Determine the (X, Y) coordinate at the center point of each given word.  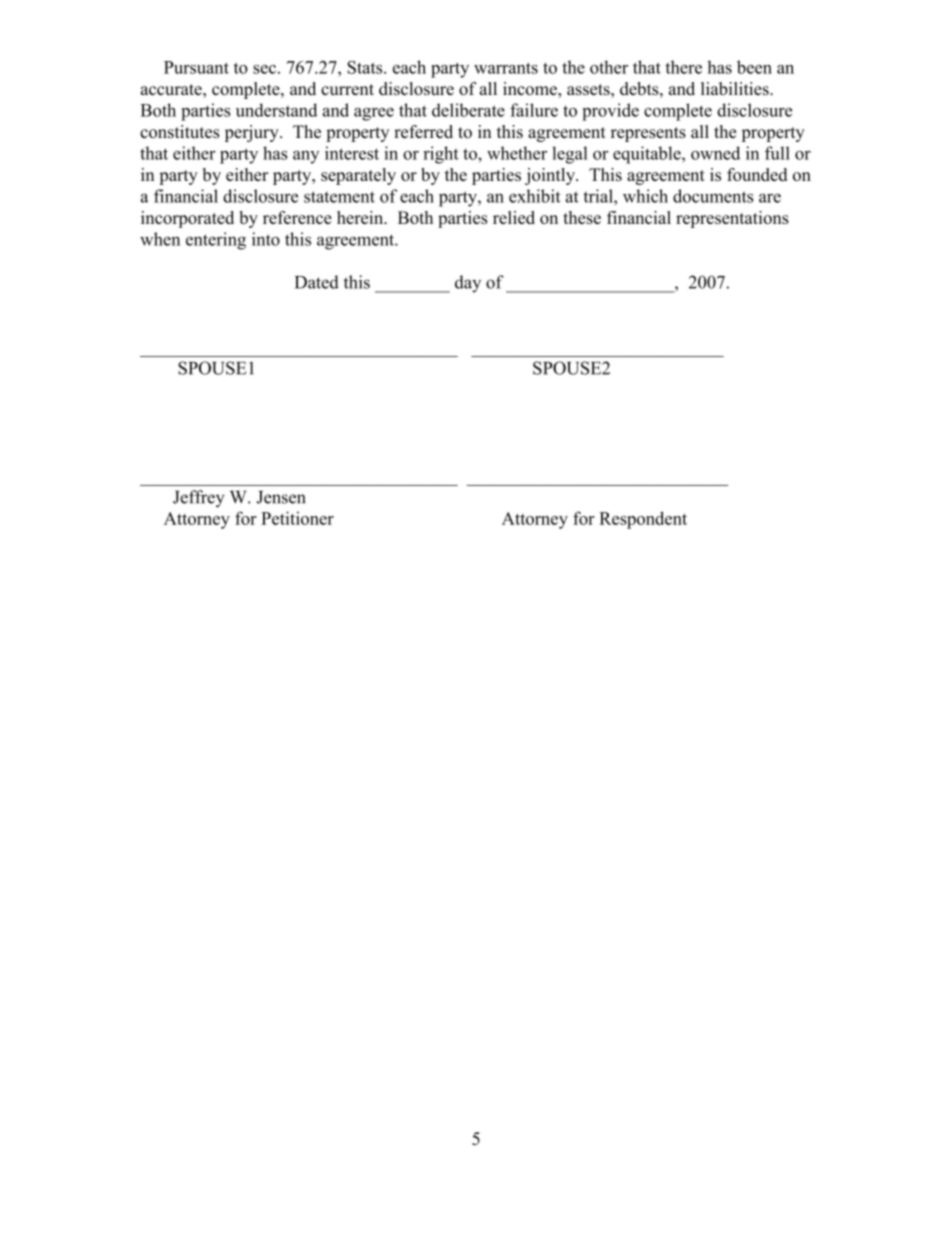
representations (732, 219)
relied (514, 217)
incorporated (187, 219)
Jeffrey (198, 498)
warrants (506, 68)
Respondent (643, 520)
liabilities (736, 88)
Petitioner (297, 518)
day (468, 284)
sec (264, 69)
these (582, 217)
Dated (317, 282)
